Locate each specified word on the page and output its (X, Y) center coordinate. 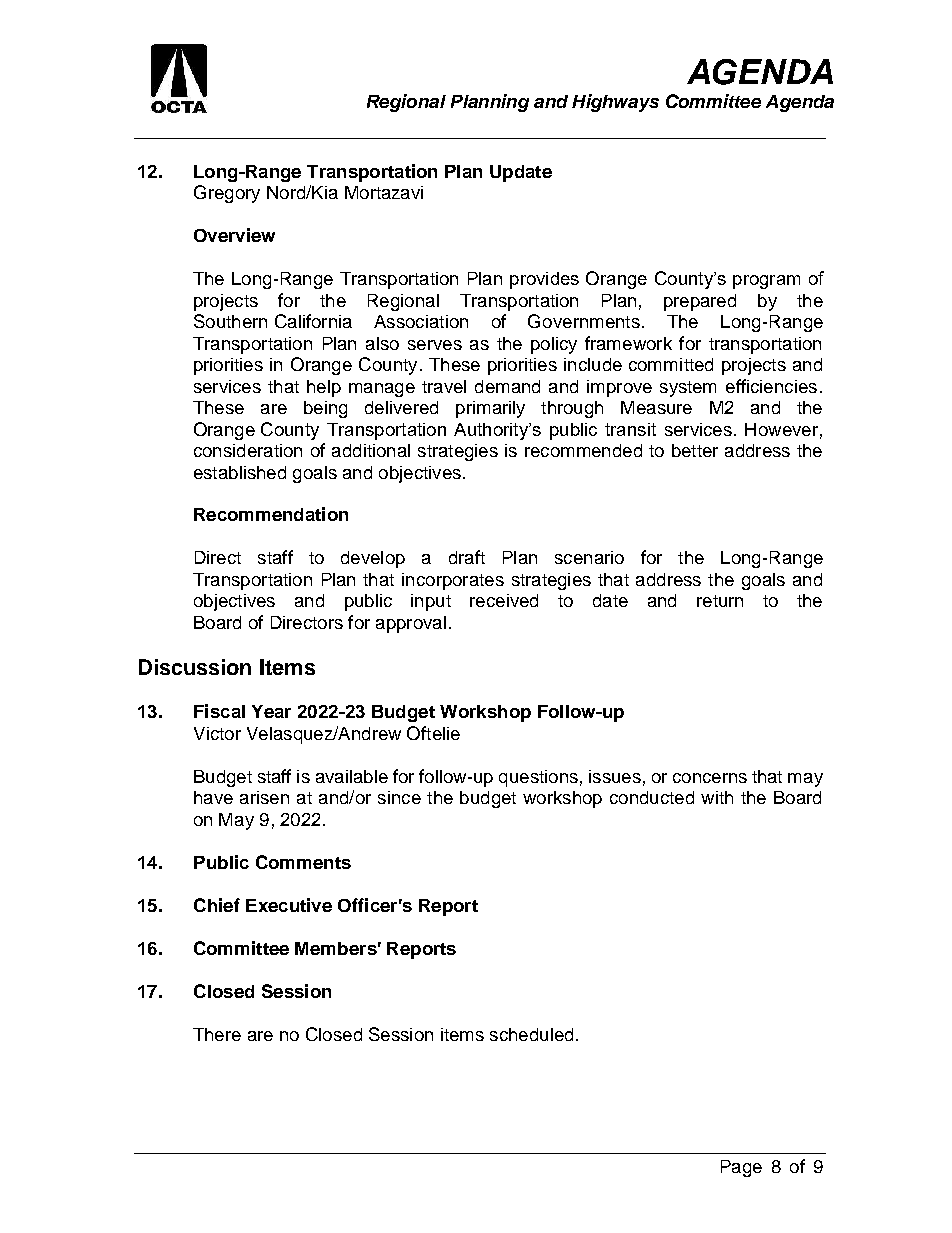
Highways (615, 103)
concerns (710, 778)
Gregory (227, 194)
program (766, 282)
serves (435, 345)
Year (271, 711)
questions (538, 778)
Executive (289, 905)
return (720, 601)
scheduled (531, 1034)
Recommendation (271, 514)
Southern (230, 321)
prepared (700, 302)
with (717, 797)
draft (467, 557)
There (217, 1034)
